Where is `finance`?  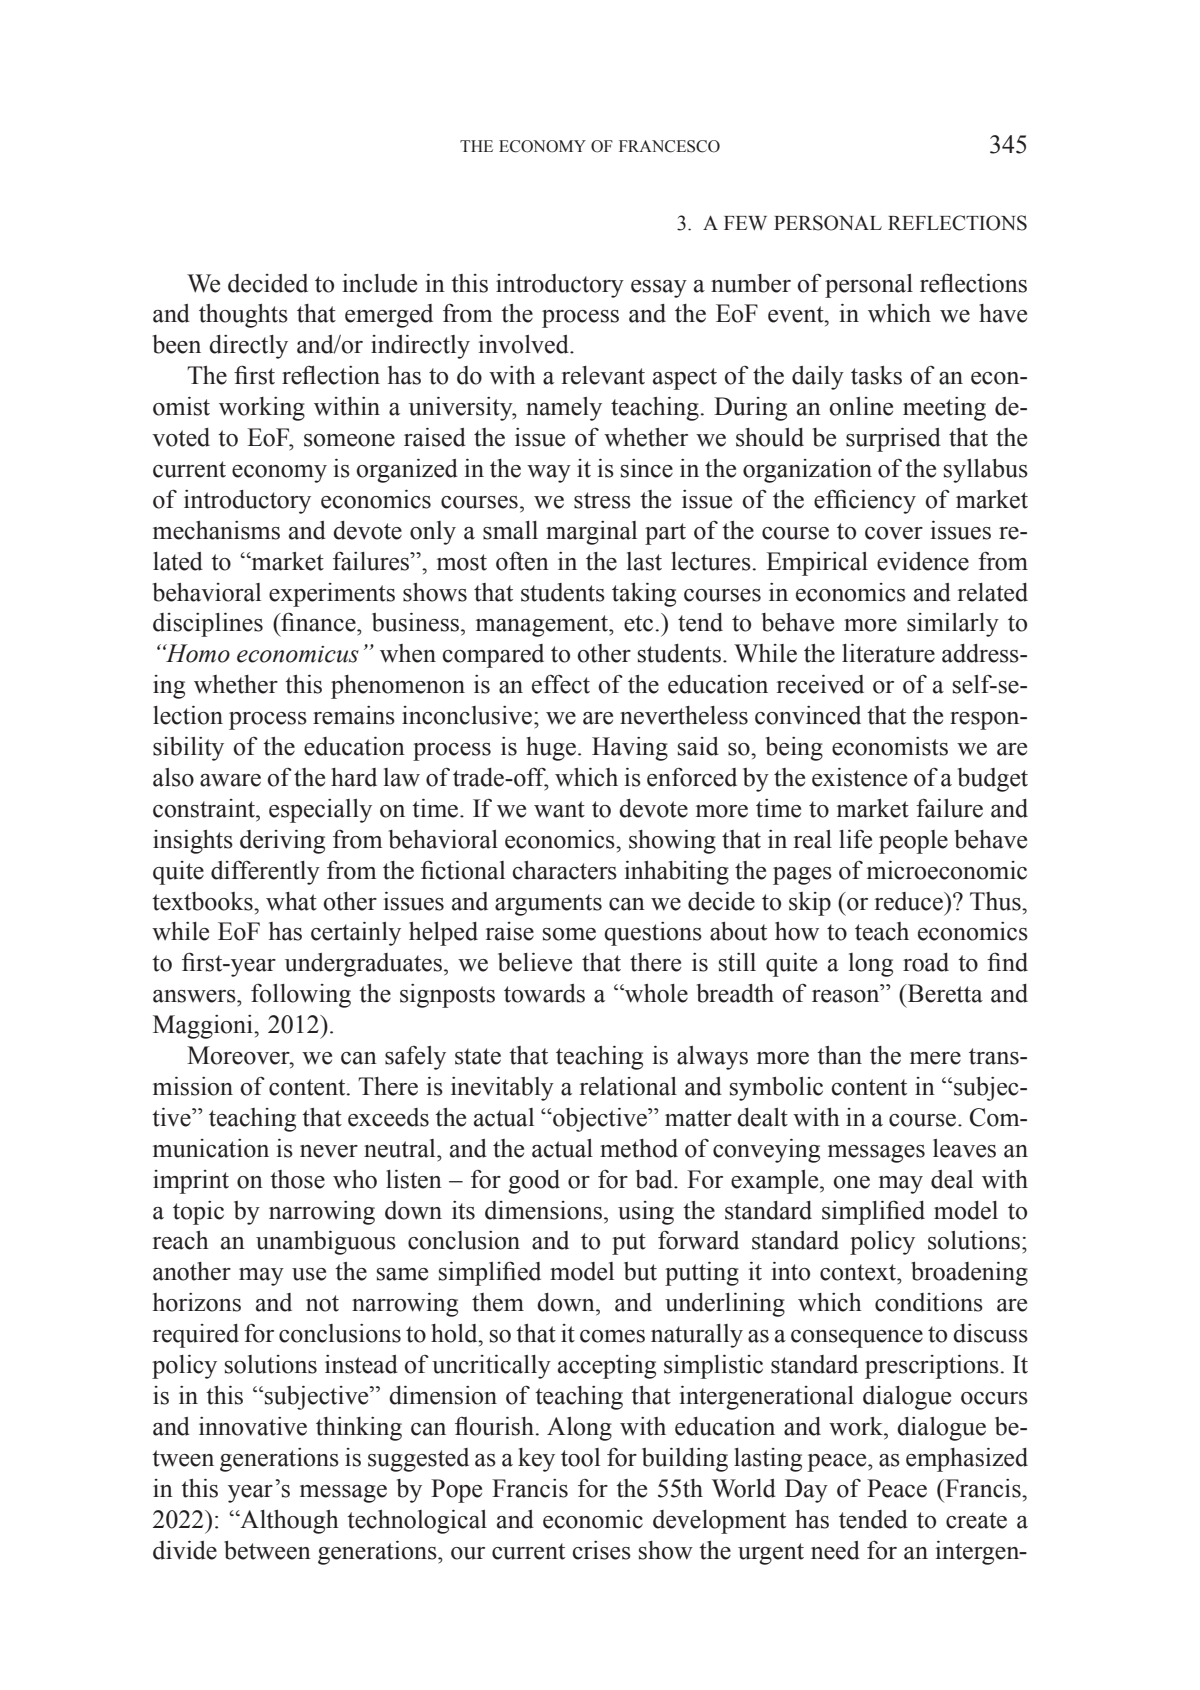
finance is located at coordinates (318, 622).
